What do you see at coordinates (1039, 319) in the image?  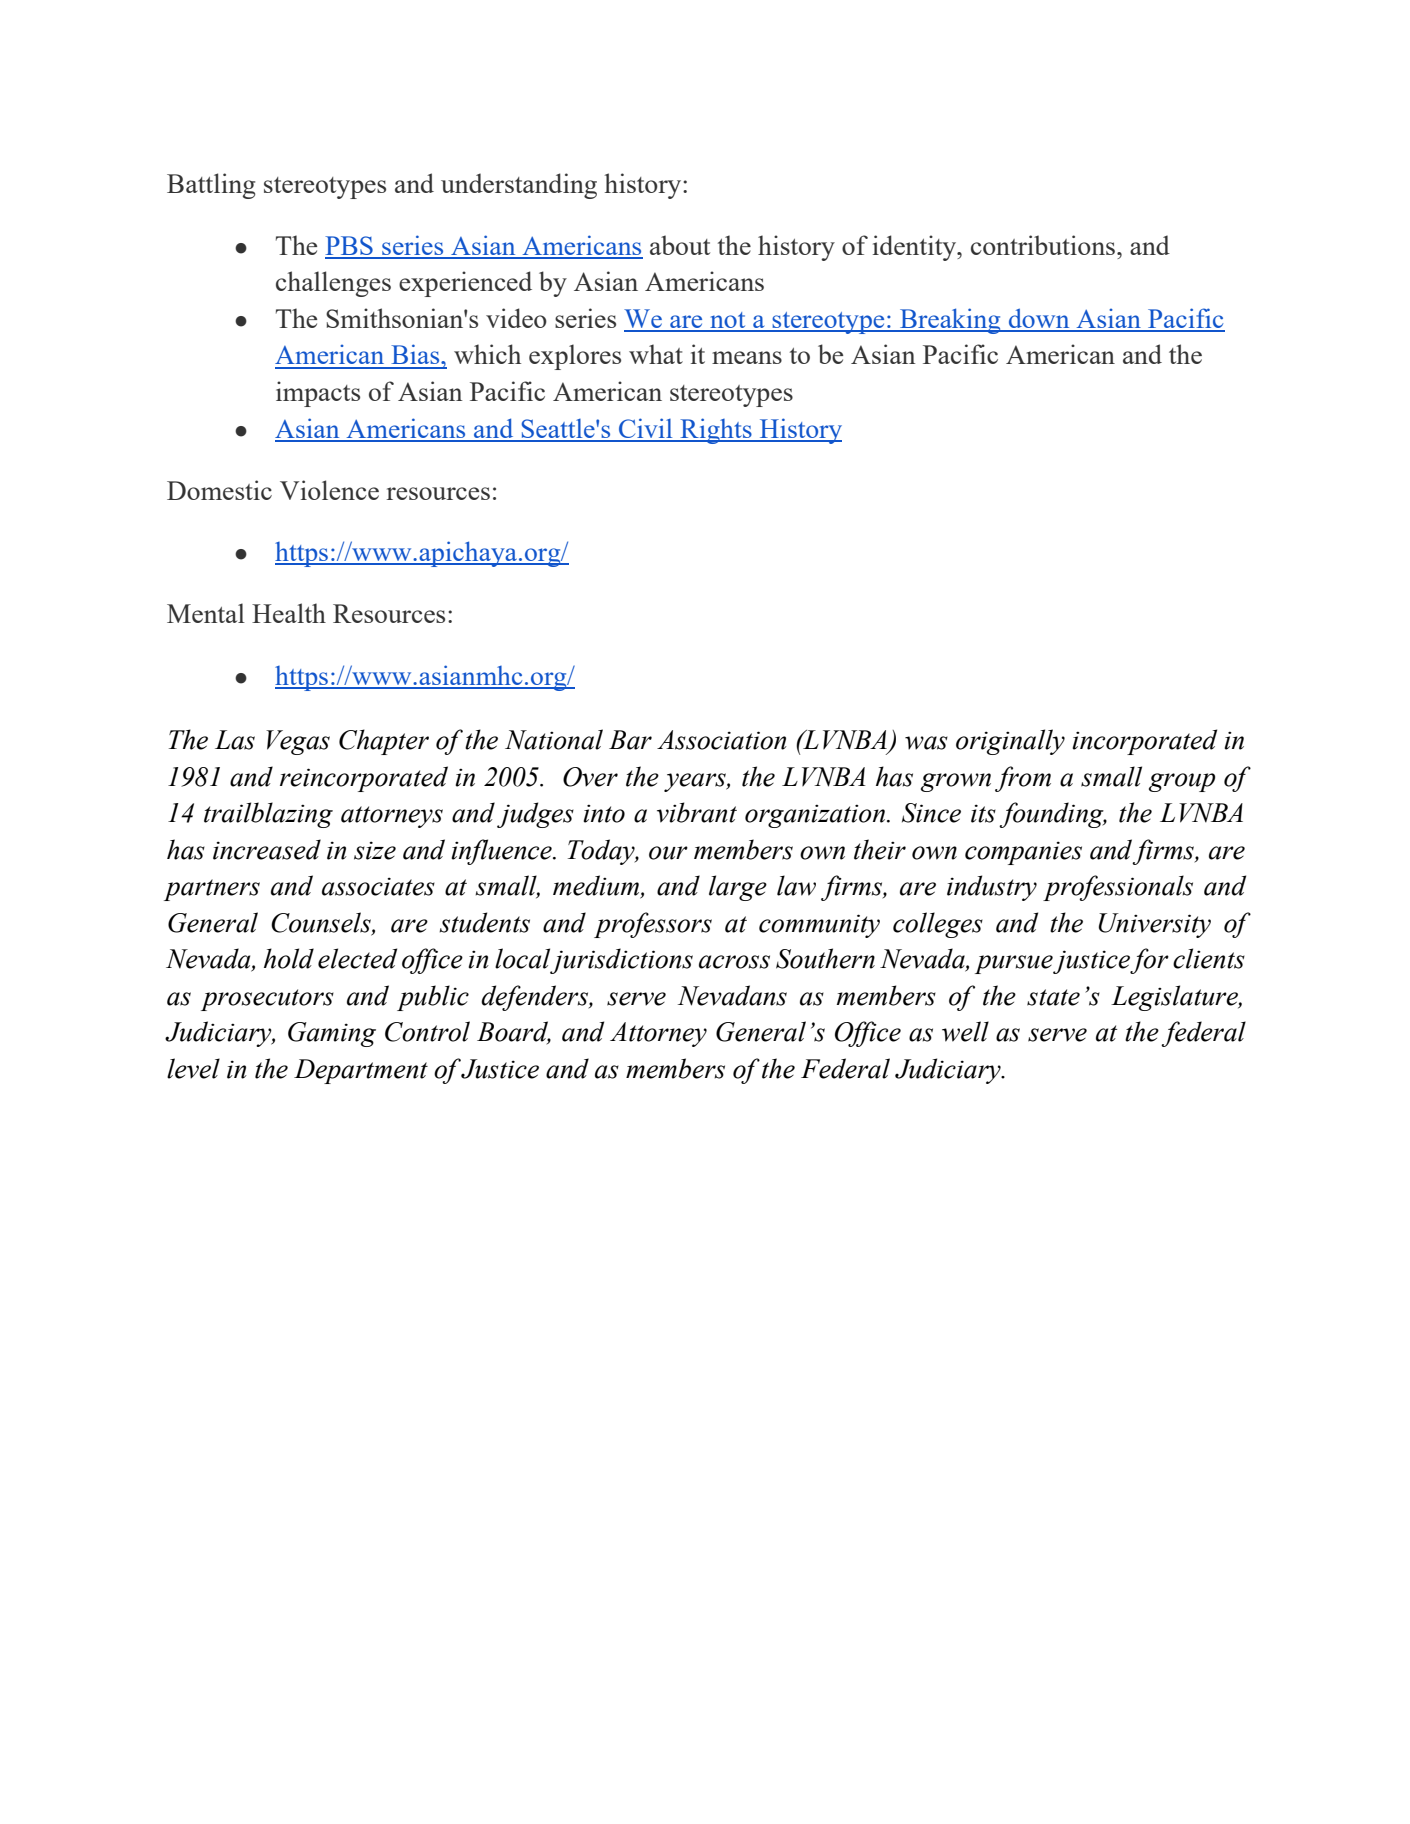 I see `down` at bounding box center [1039, 319].
